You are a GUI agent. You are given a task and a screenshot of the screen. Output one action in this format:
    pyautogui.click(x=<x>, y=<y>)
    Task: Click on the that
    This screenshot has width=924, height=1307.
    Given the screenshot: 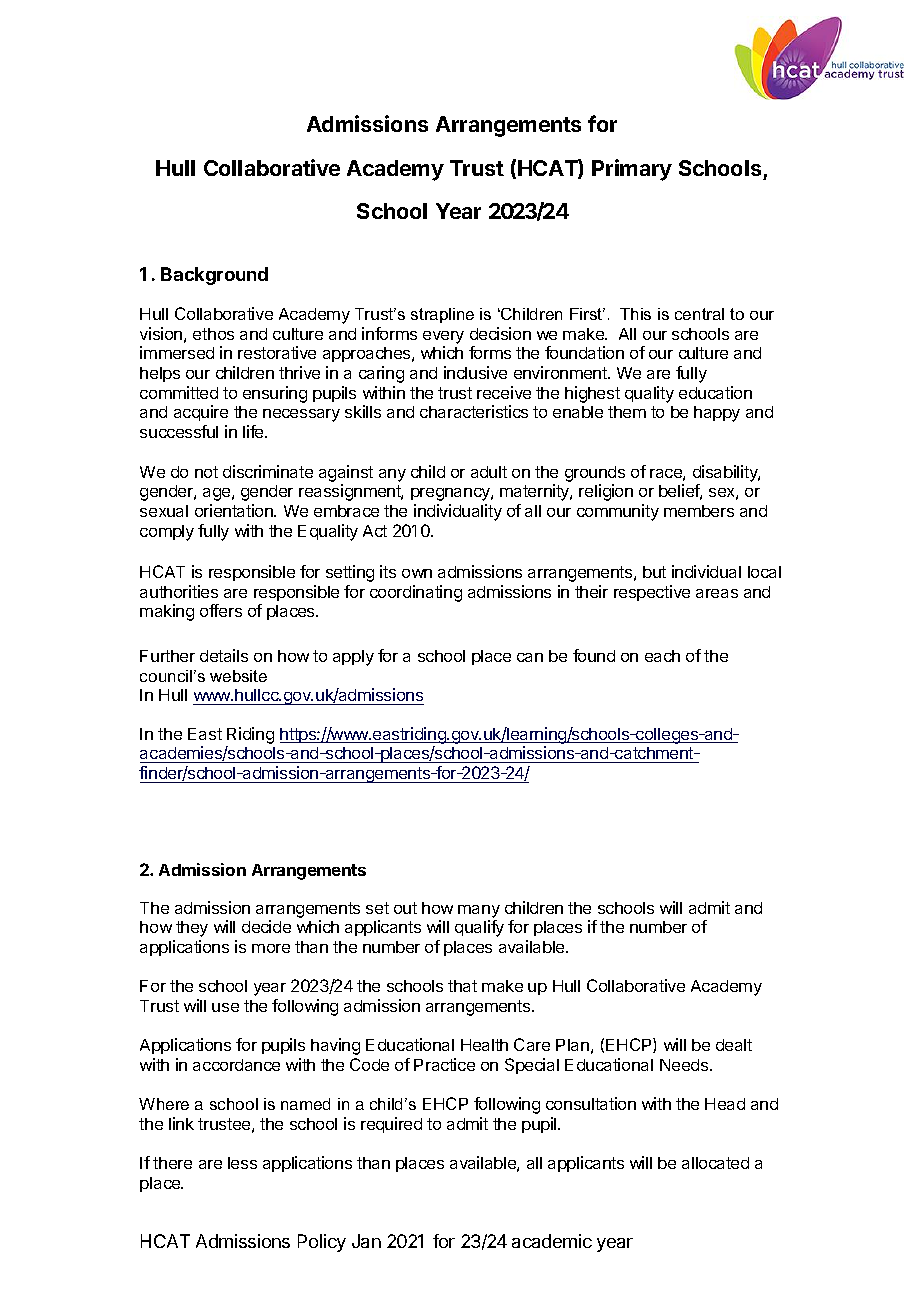 What is the action you would take?
    pyautogui.click(x=462, y=986)
